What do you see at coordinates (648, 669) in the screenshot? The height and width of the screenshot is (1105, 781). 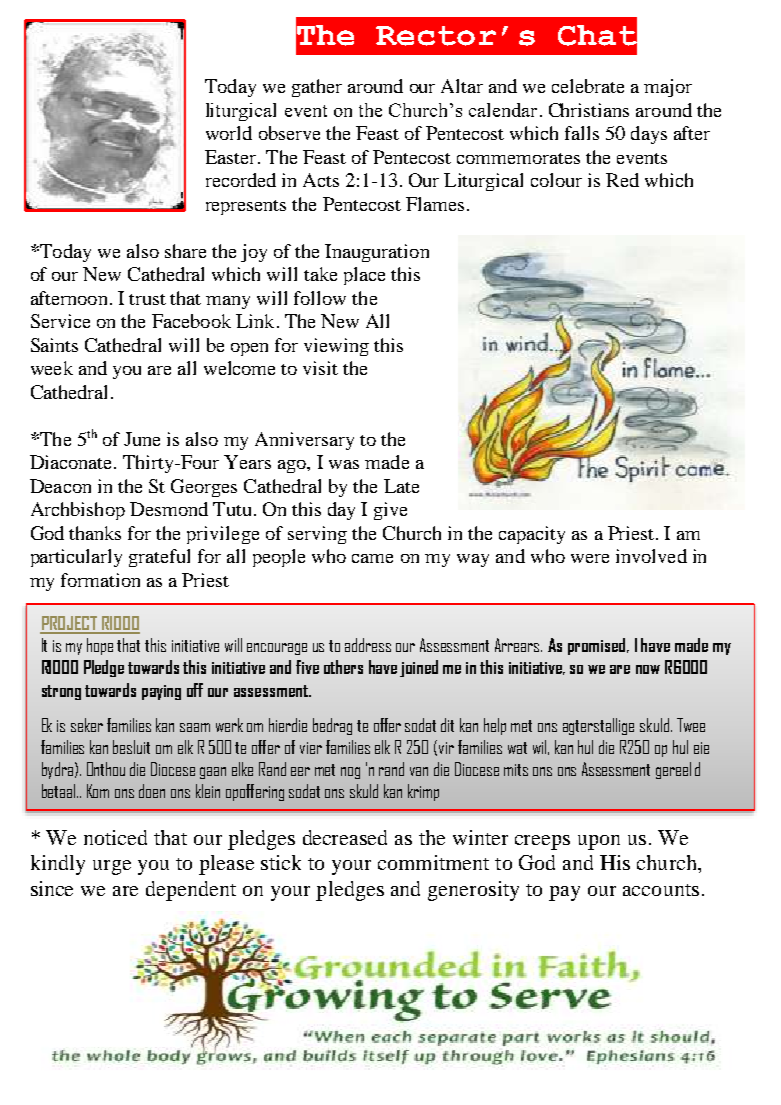 I see `now` at bounding box center [648, 669].
